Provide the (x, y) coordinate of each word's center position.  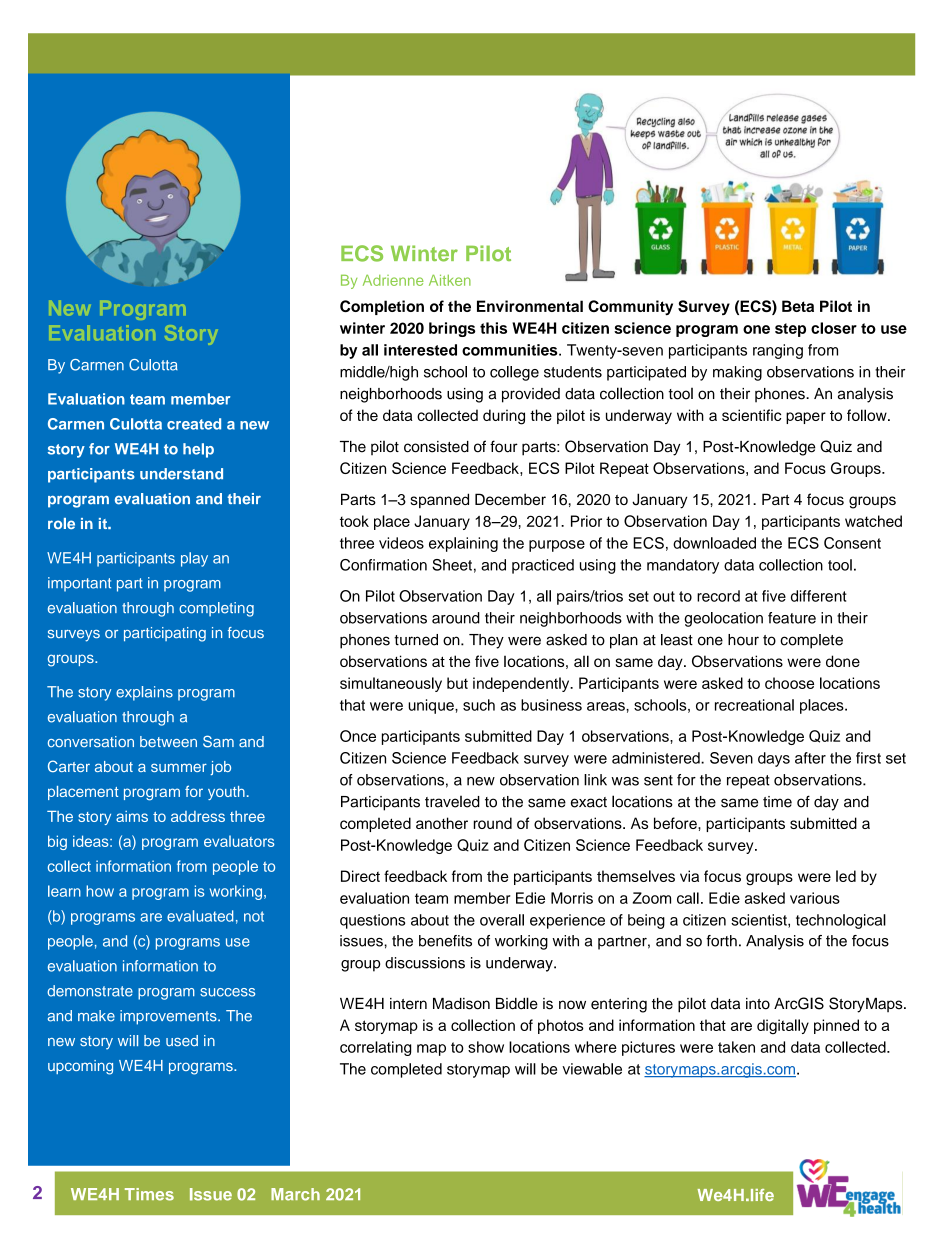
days (774, 759)
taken (736, 1047)
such (479, 705)
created (194, 424)
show (486, 1047)
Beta (798, 306)
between (168, 742)
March (295, 1194)
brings (452, 329)
